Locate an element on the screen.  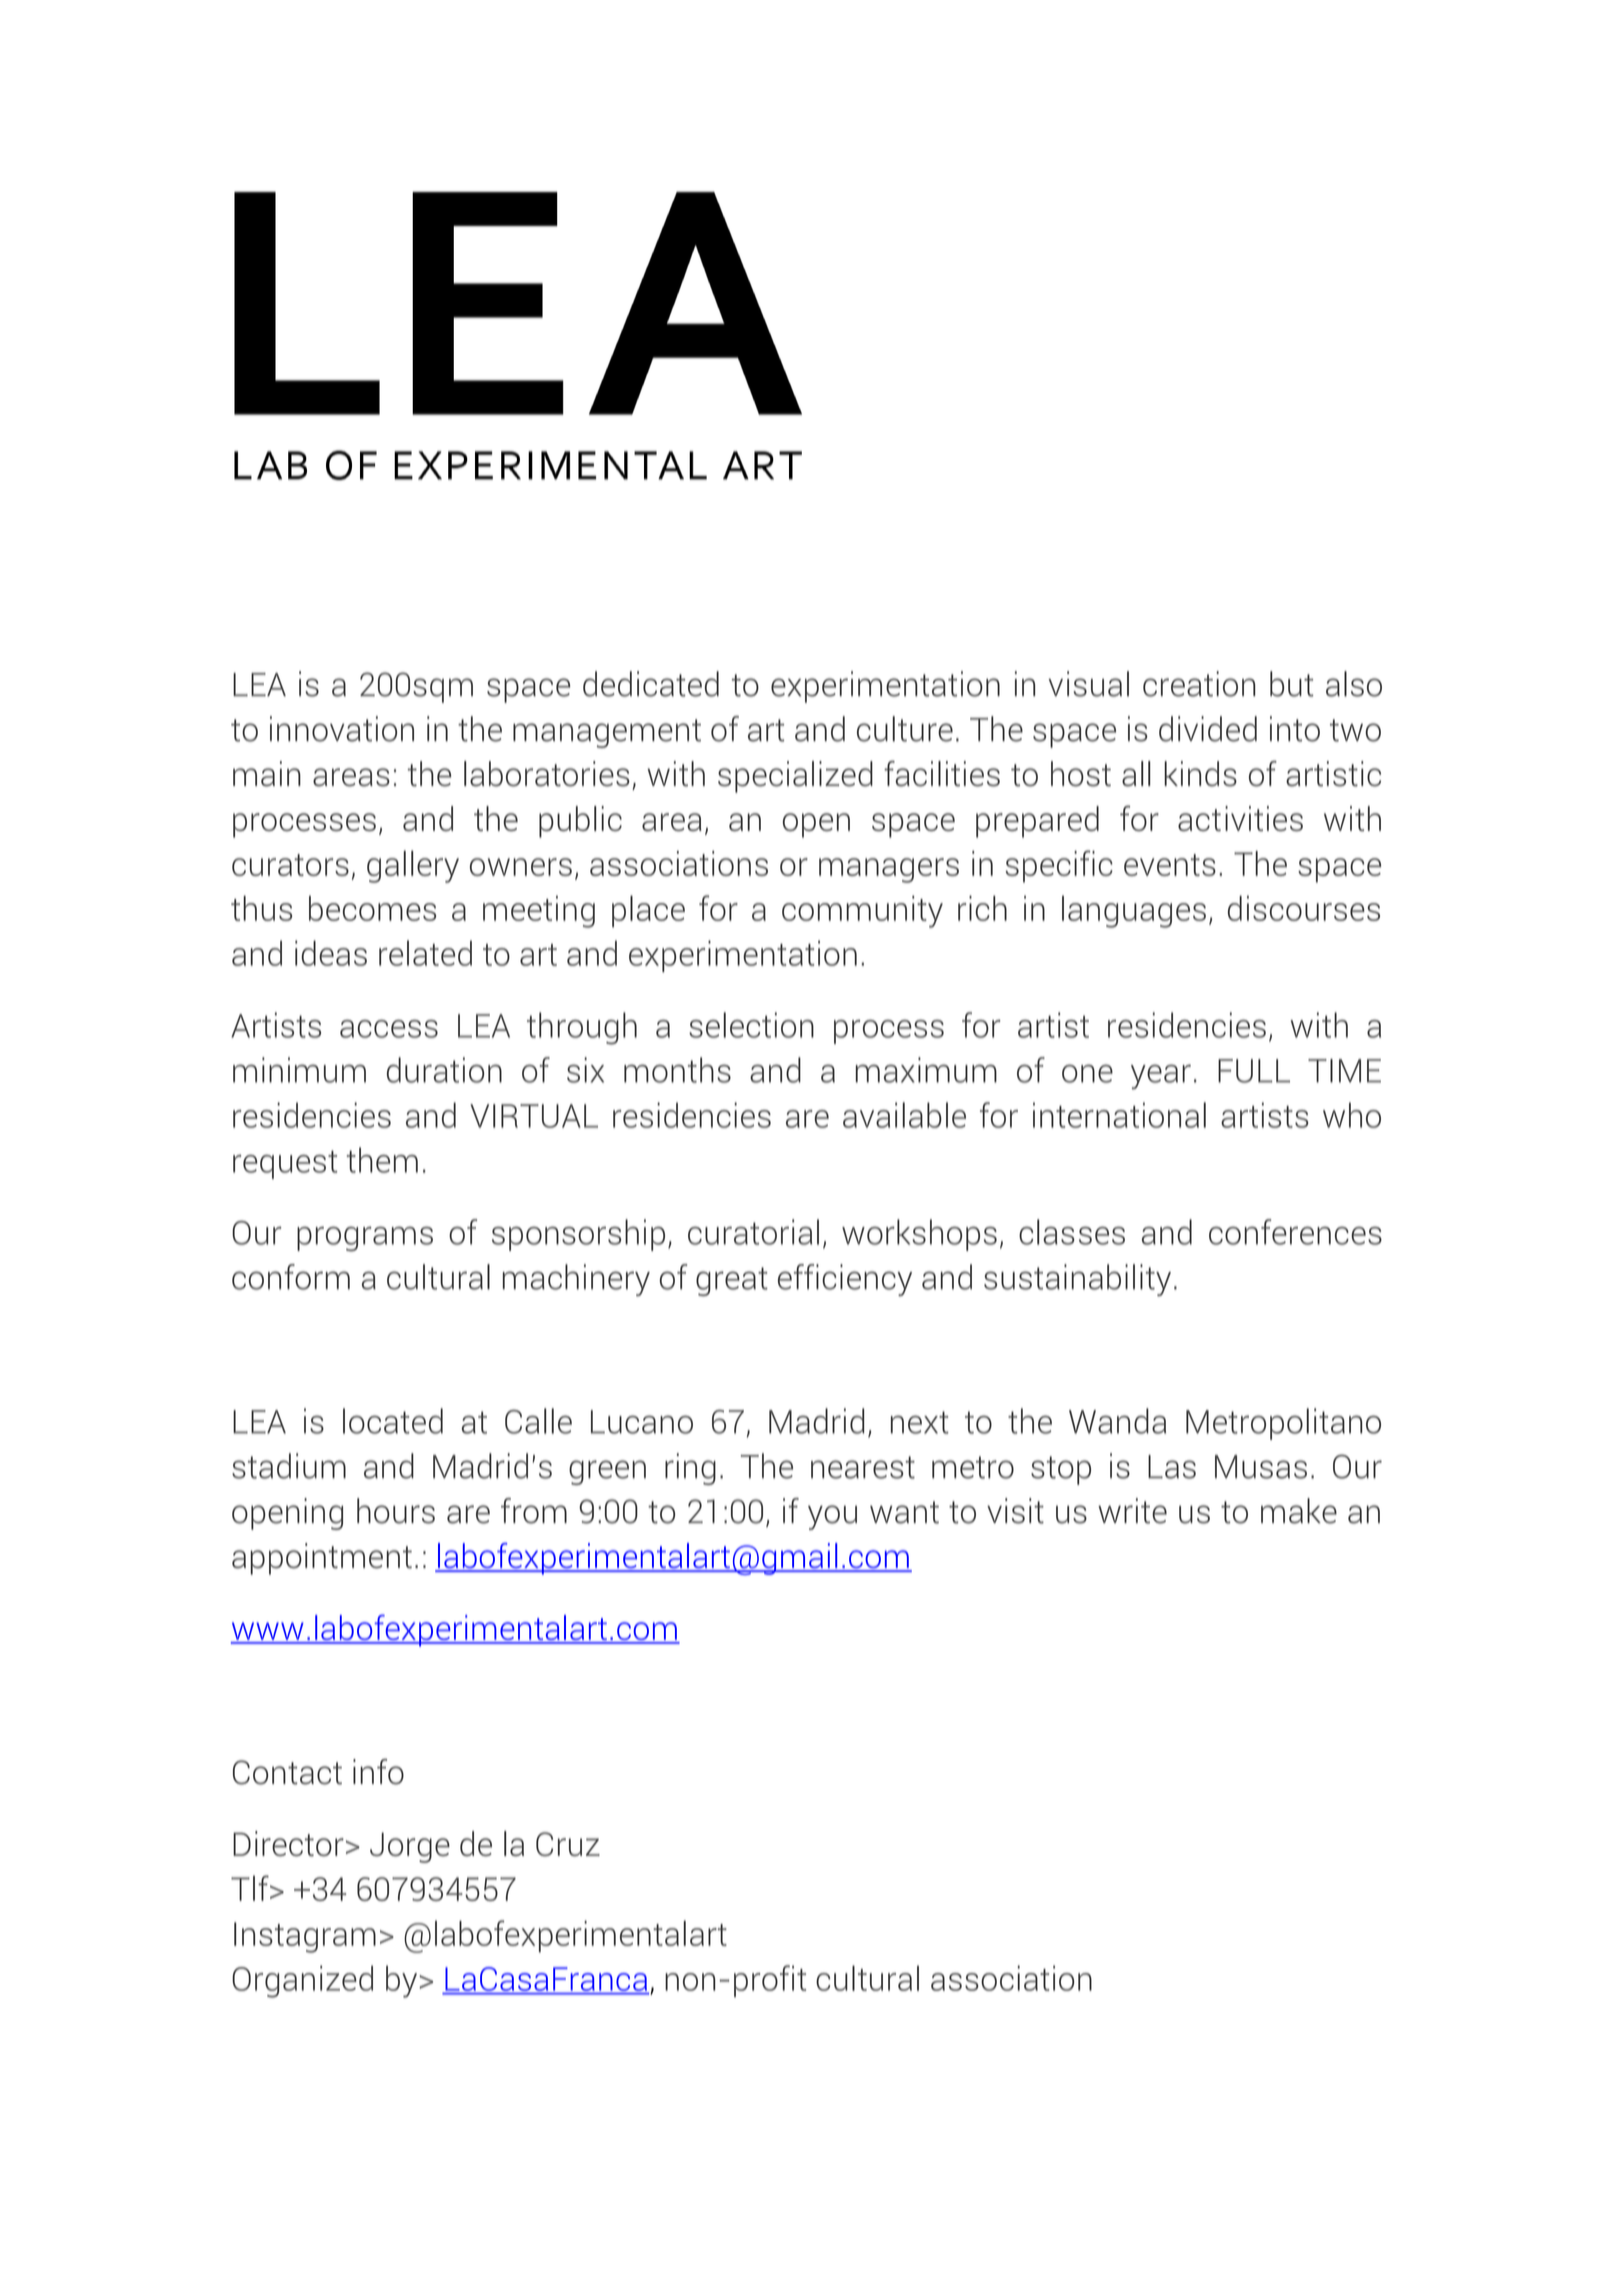
divided is located at coordinates (1208, 729).
